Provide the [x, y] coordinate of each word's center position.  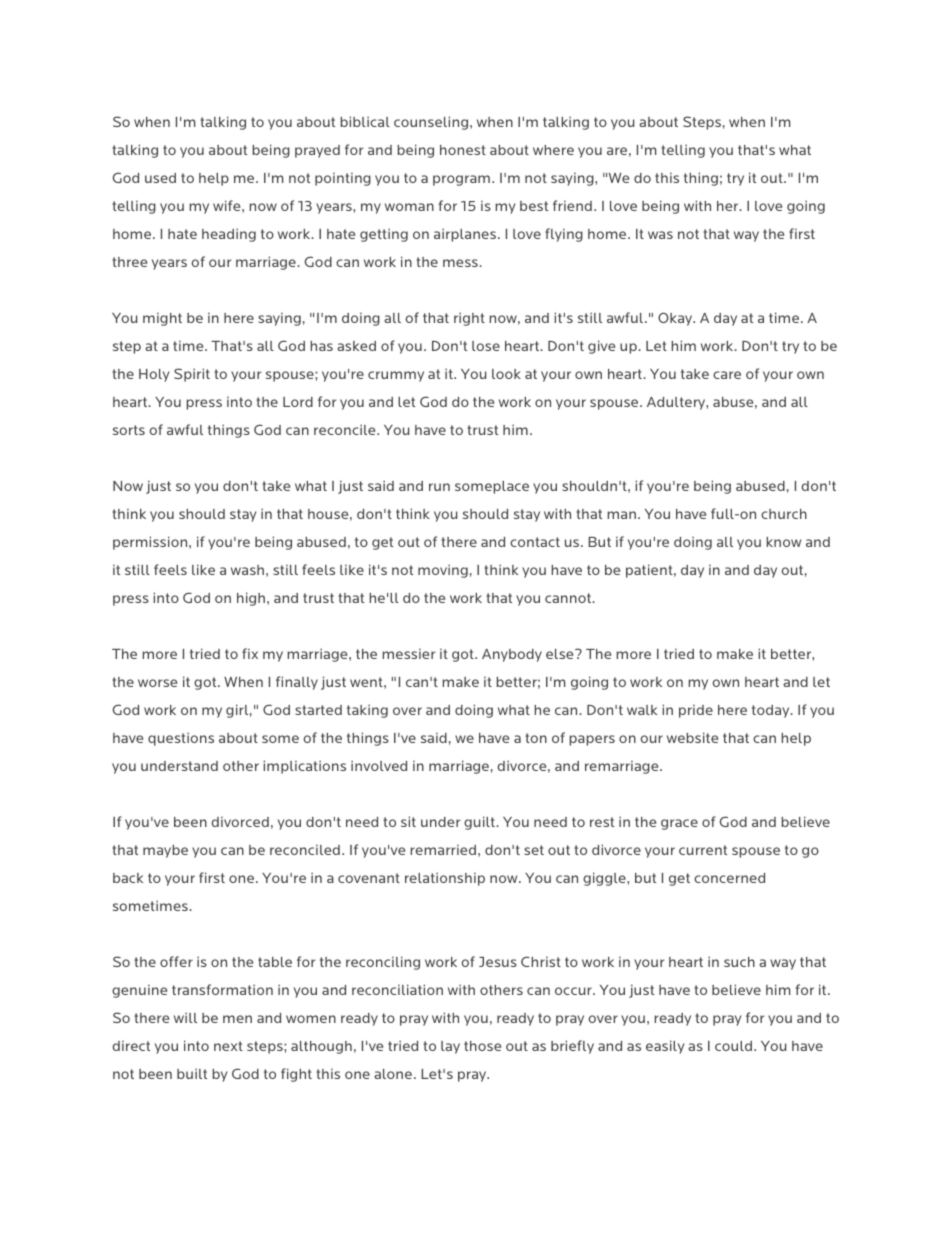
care [727, 375]
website [692, 737]
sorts [129, 430]
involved [379, 765]
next [228, 1046]
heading [229, 235]
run [439, 487]
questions [181, 739]
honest [463, 150]
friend [572, 205]
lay [450, 1047]
